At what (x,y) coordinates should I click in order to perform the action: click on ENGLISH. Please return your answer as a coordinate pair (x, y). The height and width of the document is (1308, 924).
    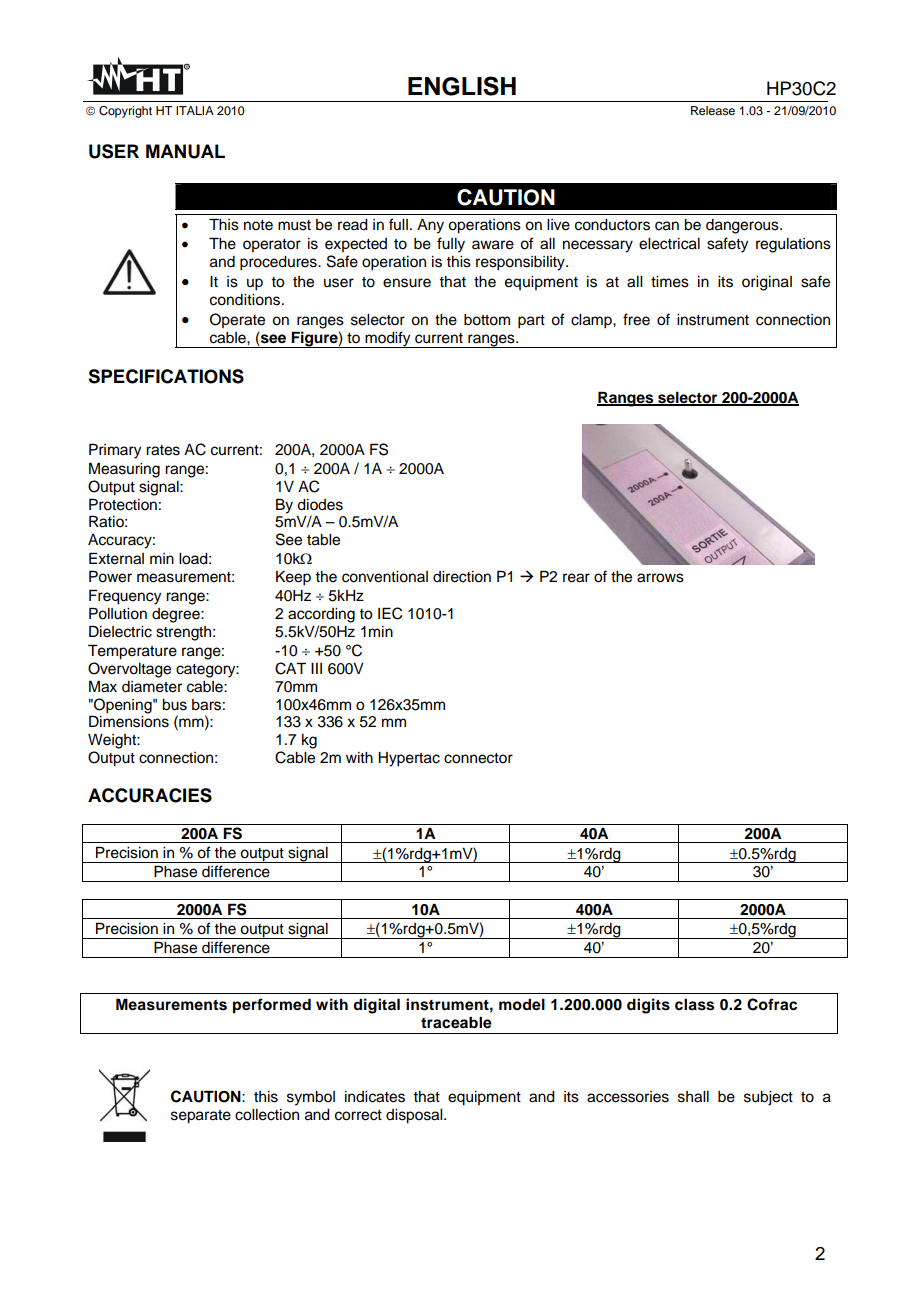
    Looking at the image, I should click on (462, 86).
